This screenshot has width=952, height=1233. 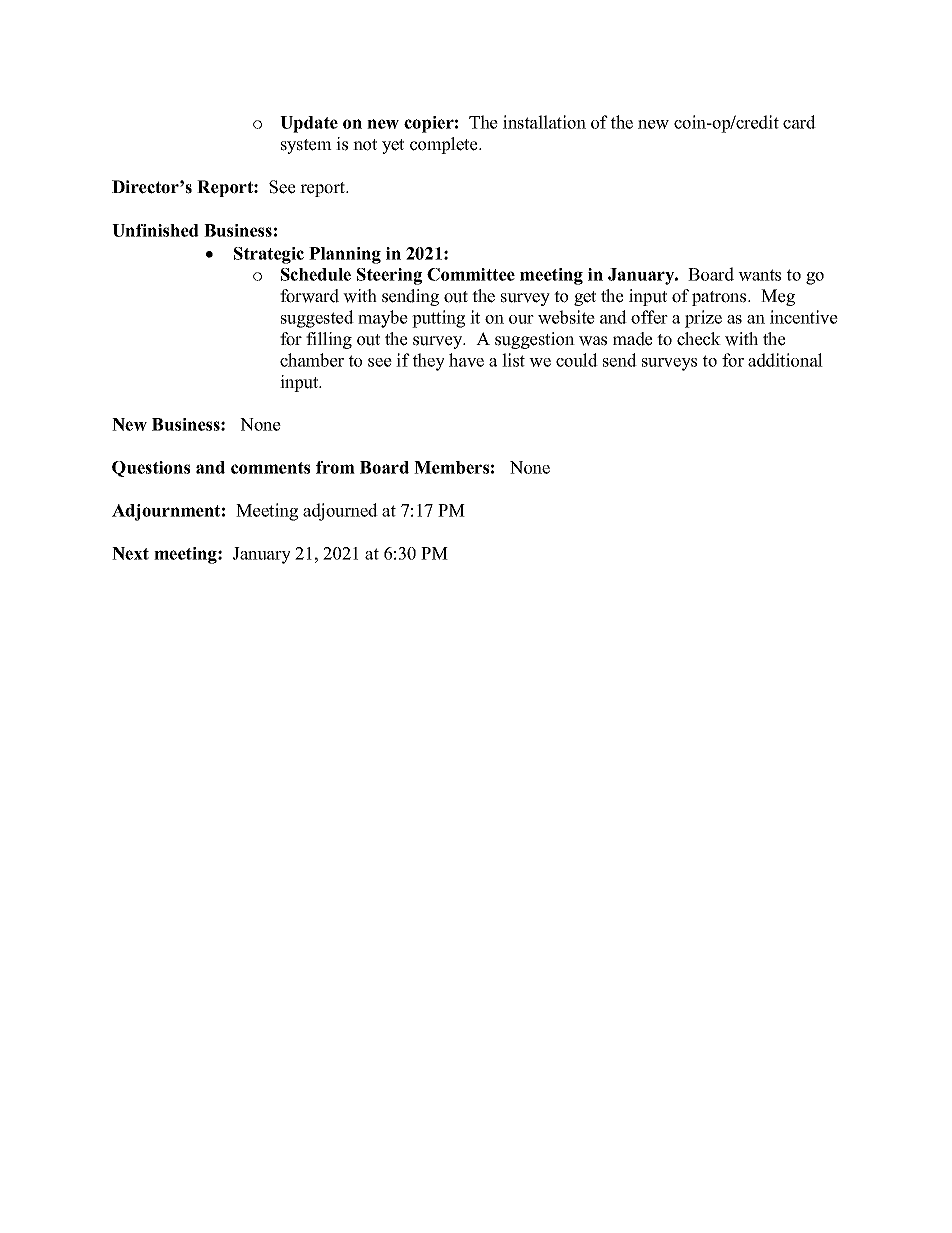 What do you see at coordinates (759, 275) in the screenshot?
I see `wants` at bounding box center [759, 275].
